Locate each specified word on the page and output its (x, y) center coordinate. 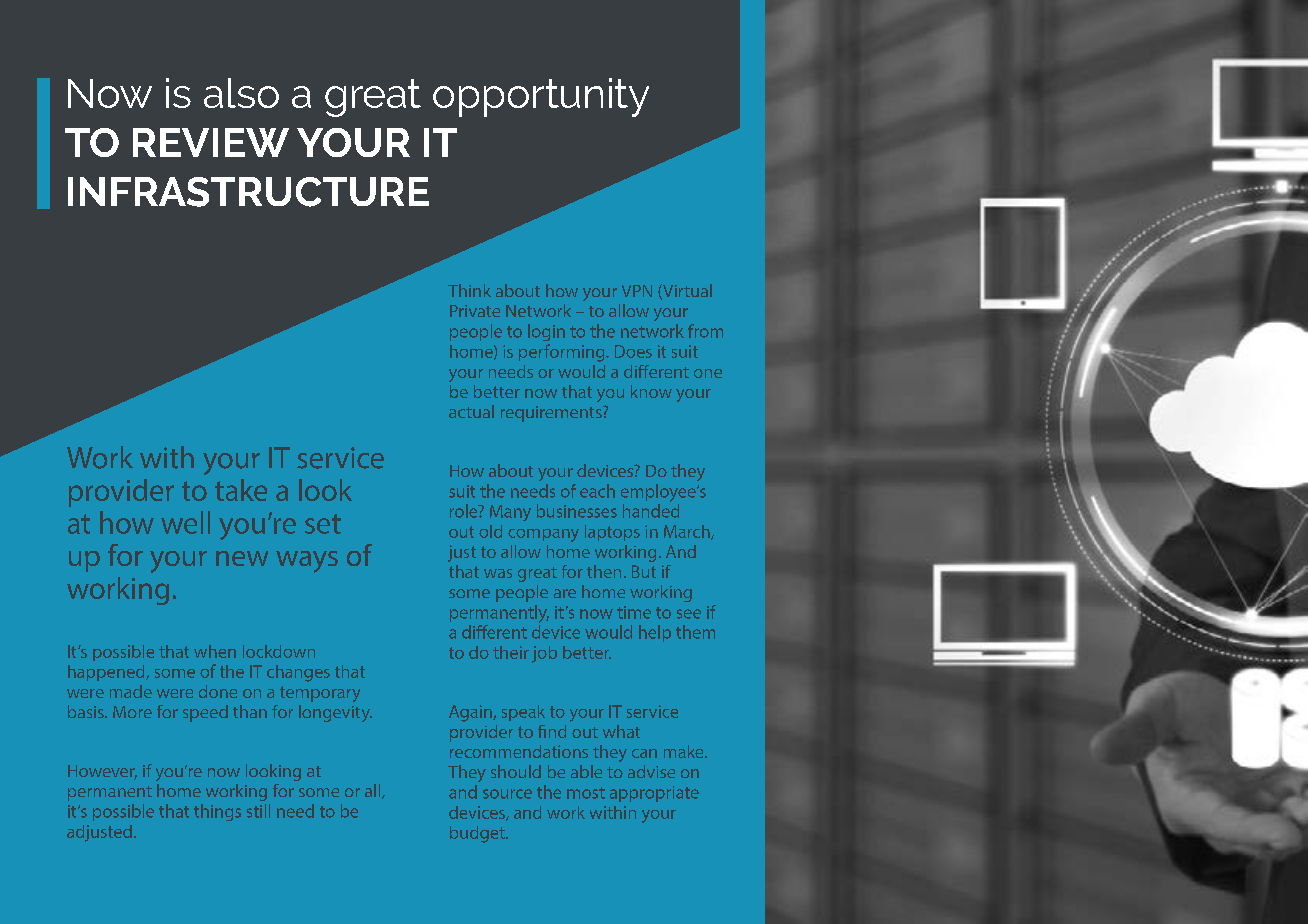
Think (469, 290)
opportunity (541, 97)
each (597, 491)
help (655, 633)
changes (298, 673)
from (705, 331)
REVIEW (211, 142)
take (241, 490)
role (465, 511)
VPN (637, 291)
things (217, 812)
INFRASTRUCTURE (248, 192)
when (215, 651)
